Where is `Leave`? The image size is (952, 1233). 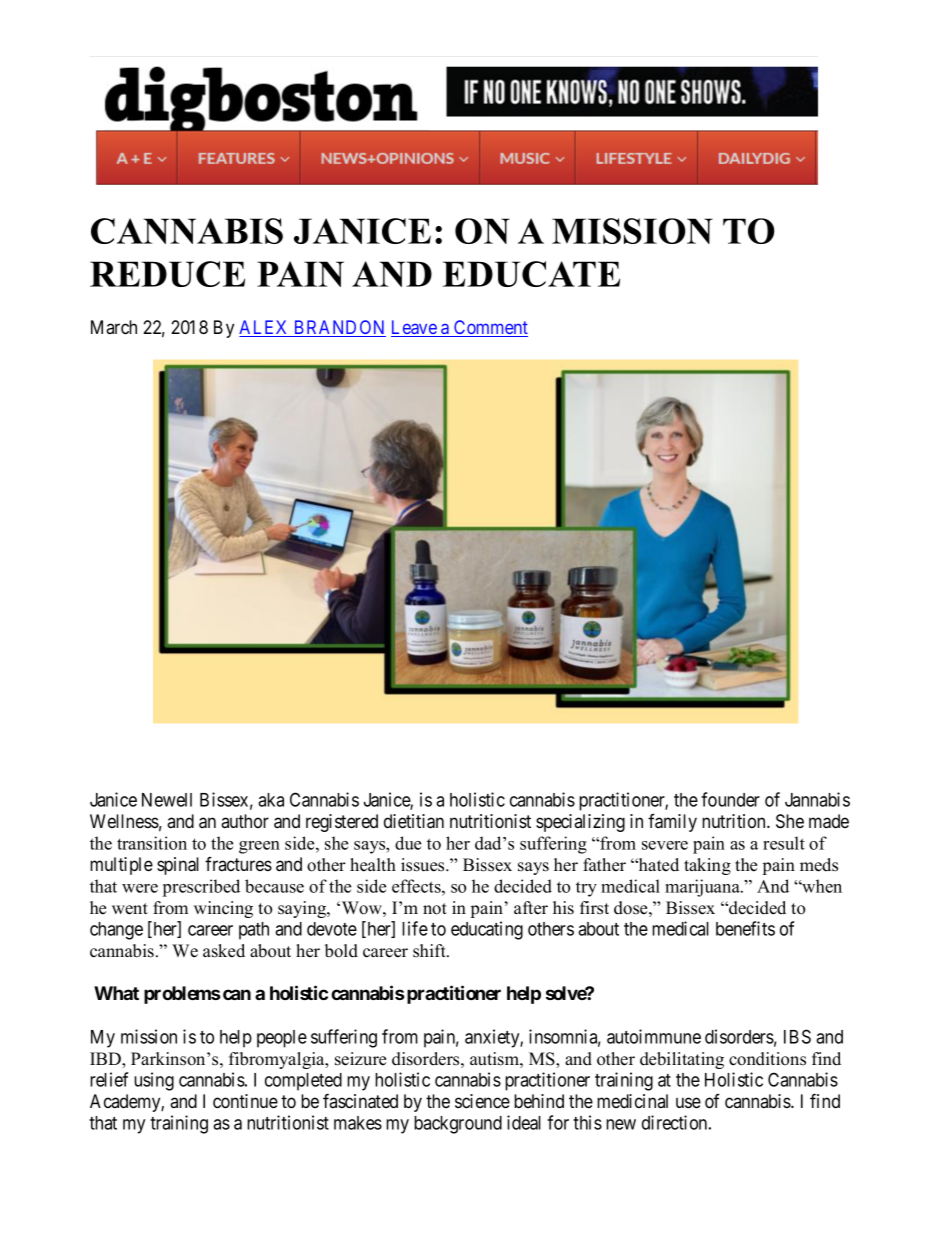 Leave is located at coordinates (414, 328).
